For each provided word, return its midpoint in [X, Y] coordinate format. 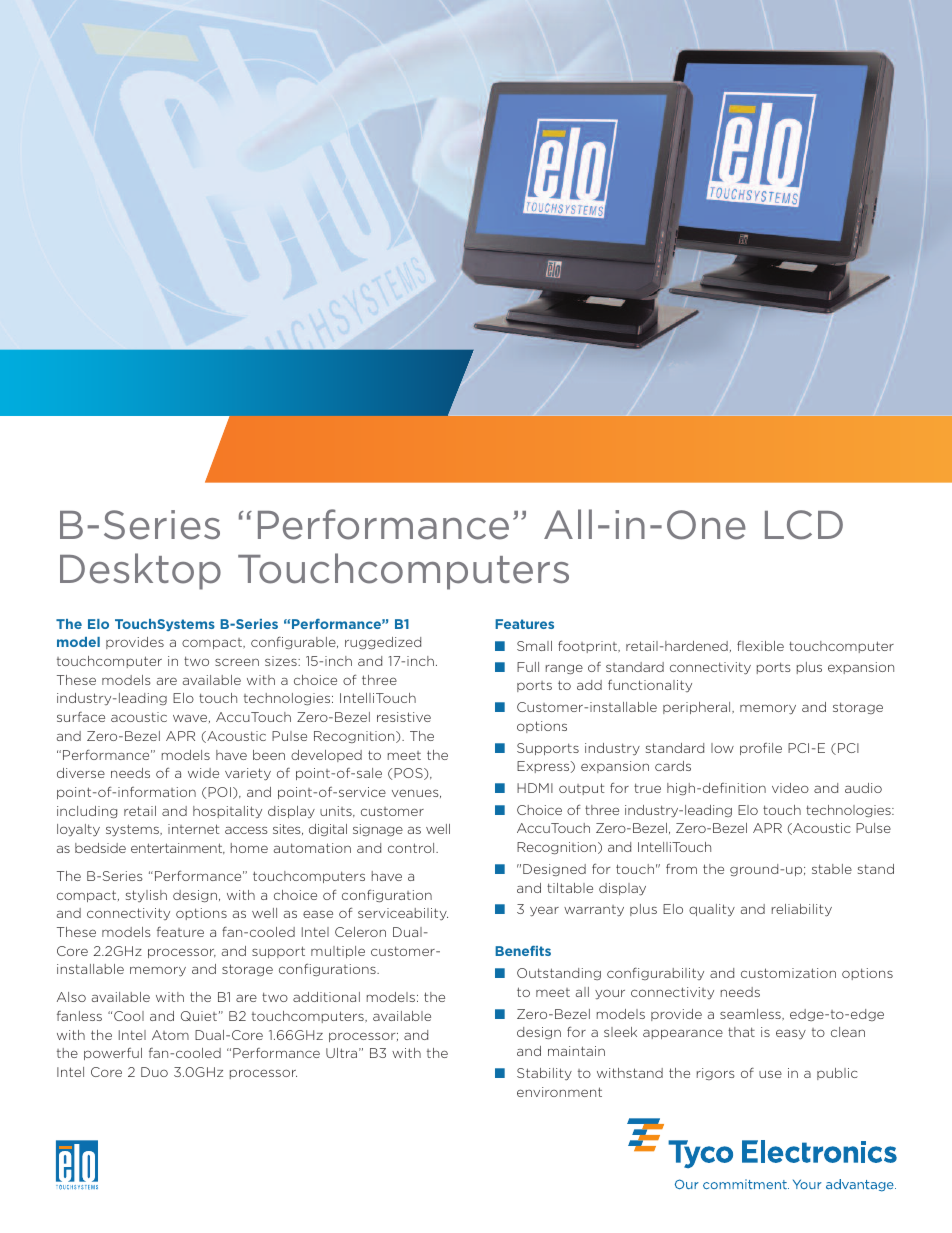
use [770, 1074]
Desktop [140, 571]
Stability [544, 1074]
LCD [804, 525]
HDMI [535, 788]
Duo [154, 1072]
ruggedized [383, 643]
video [790, 788]
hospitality [227, 812]
